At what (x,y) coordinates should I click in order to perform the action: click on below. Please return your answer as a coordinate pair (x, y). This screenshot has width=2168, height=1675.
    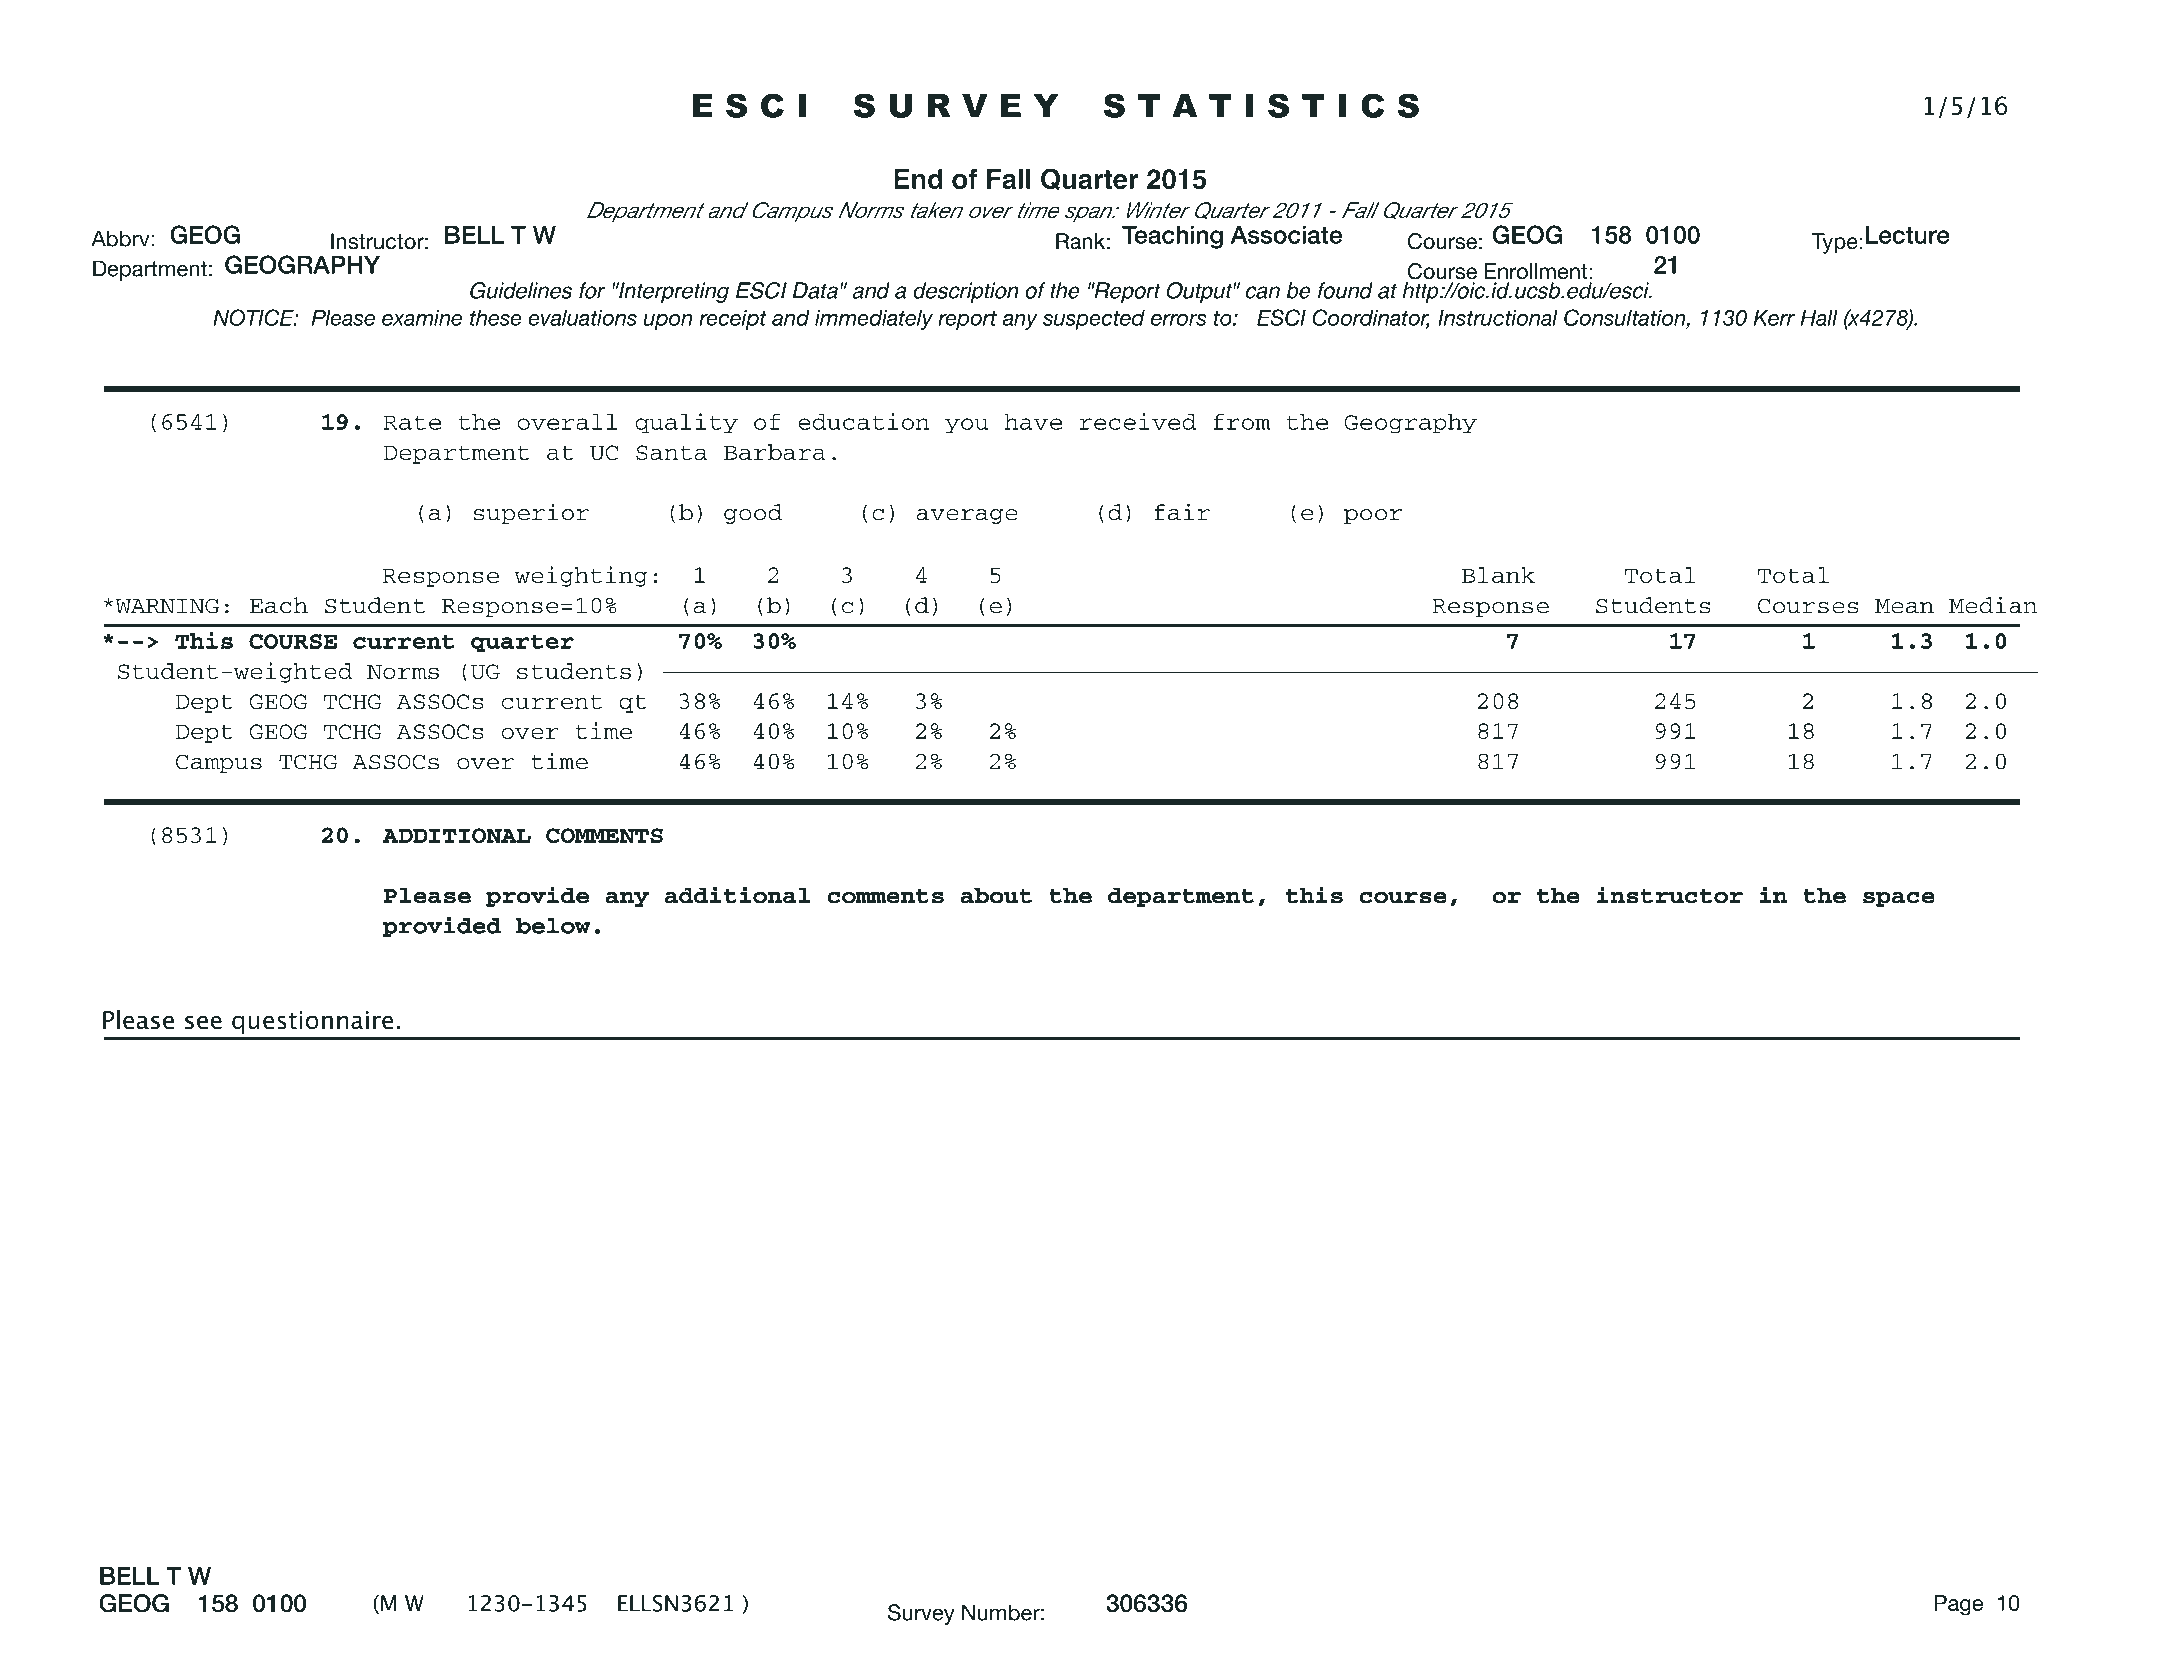
    Looking at the image, I should click on (553, 926).
